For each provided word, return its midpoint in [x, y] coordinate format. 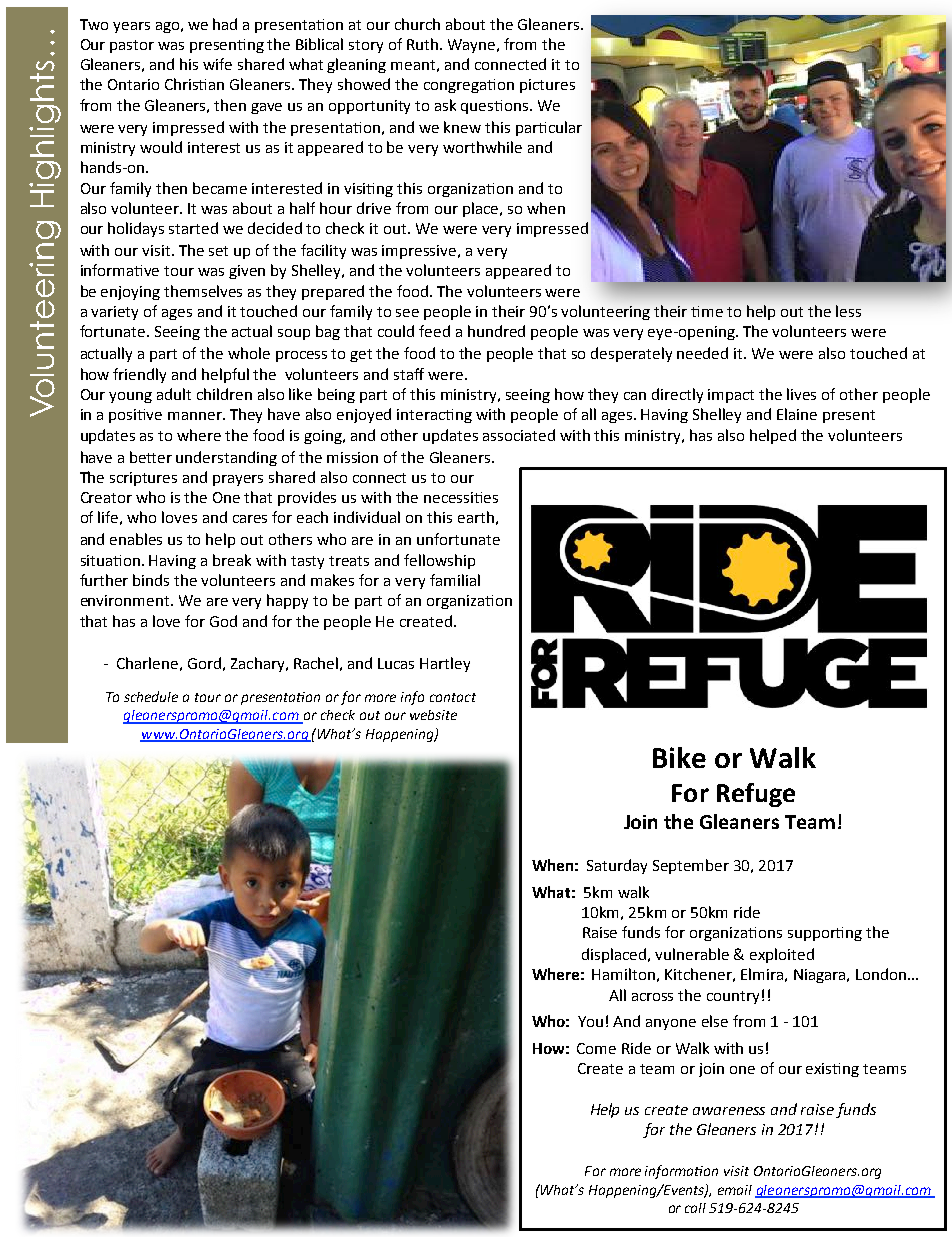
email [735, 1190]
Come [596, 1048]
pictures [547, 86]
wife [217, 64]
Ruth [424, 44]
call [695, 1208]
